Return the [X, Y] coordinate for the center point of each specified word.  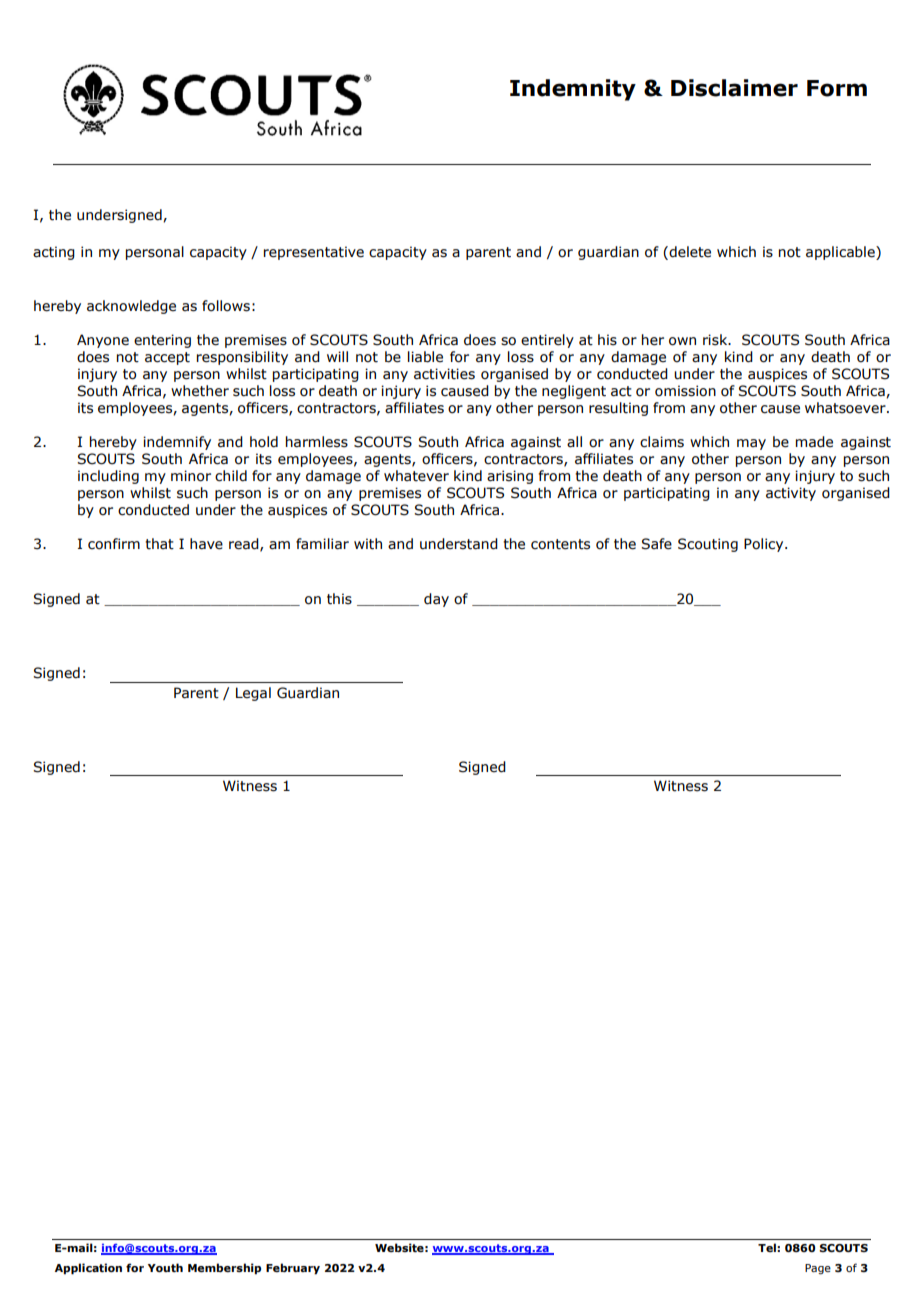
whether [200, 391]
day [436, 600]
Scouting [708, 545]
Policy [765, 545]
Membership [224, 1269]
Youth [165, 1267]
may [751, 444]
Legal [253, 694]
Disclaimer [734, 88]
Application [88, 1269]
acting [54, 253]
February [293, 1269]
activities [444, 374]
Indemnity [573, 90]
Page [818, 1269]
